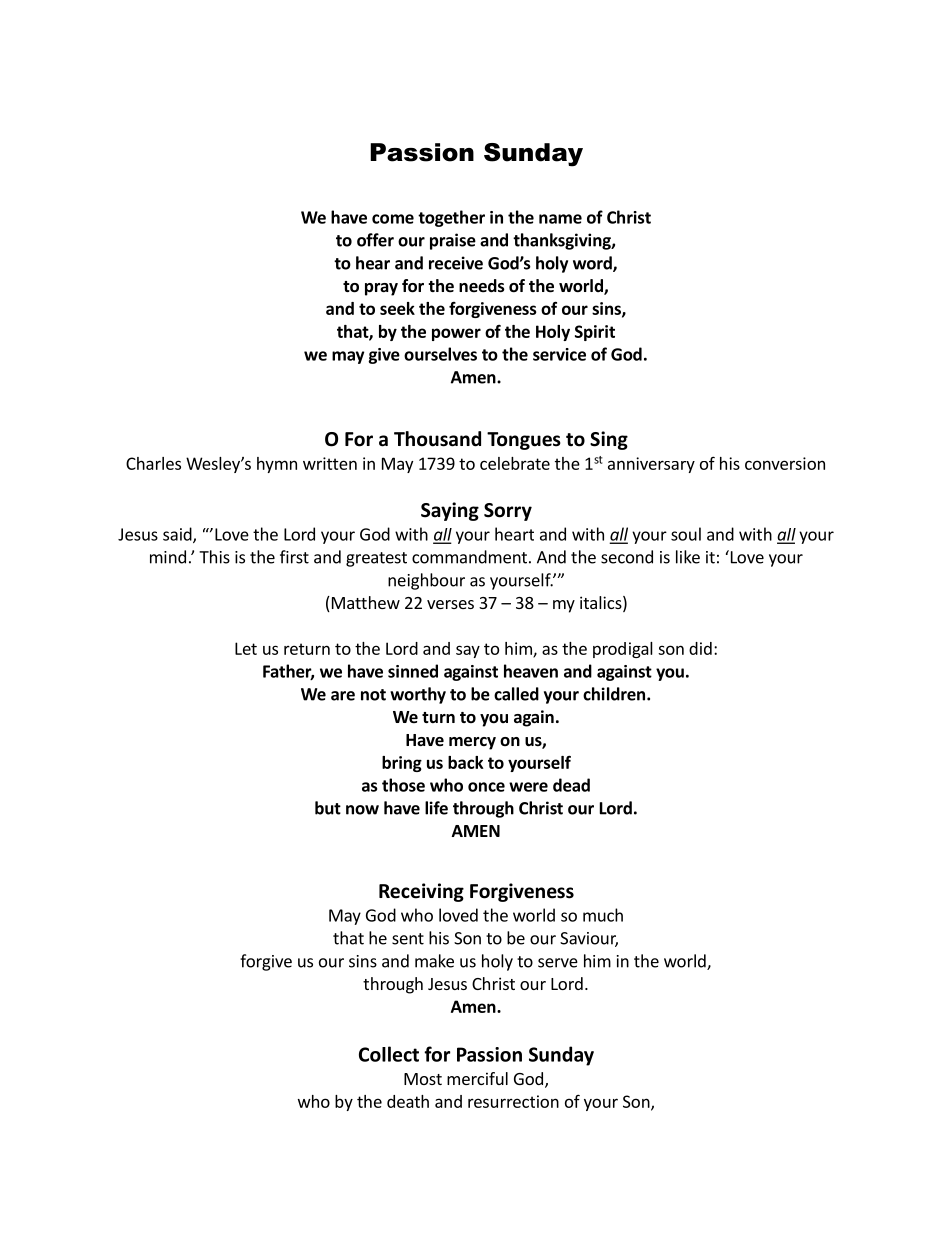 The height and width of the screenshot is (1233, 952). What do you see at coordinates (375, 240) in the screenshot?
I see `offer` at bounding box center [375, 240].
